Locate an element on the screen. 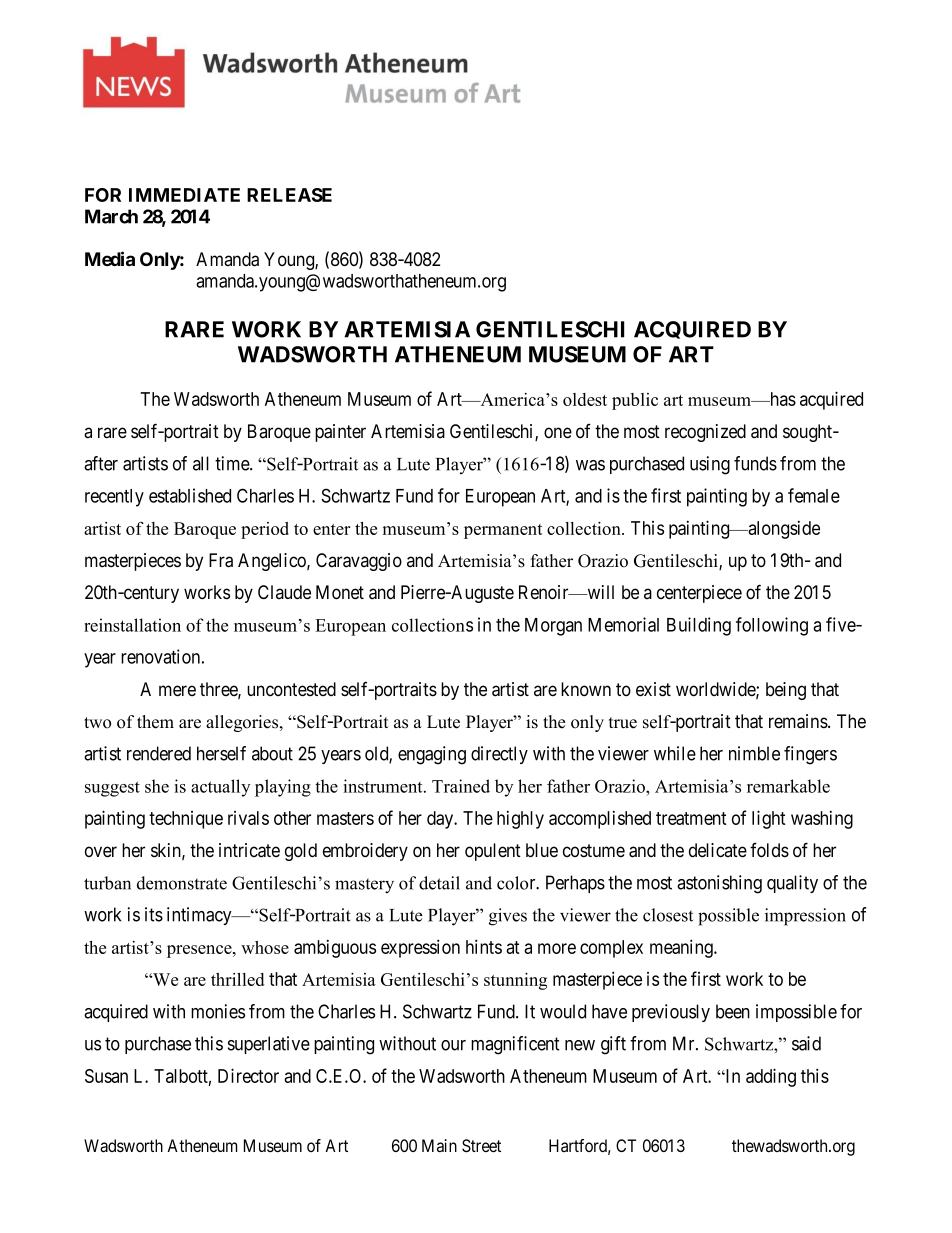  day is located at coordinates (441, 820).
